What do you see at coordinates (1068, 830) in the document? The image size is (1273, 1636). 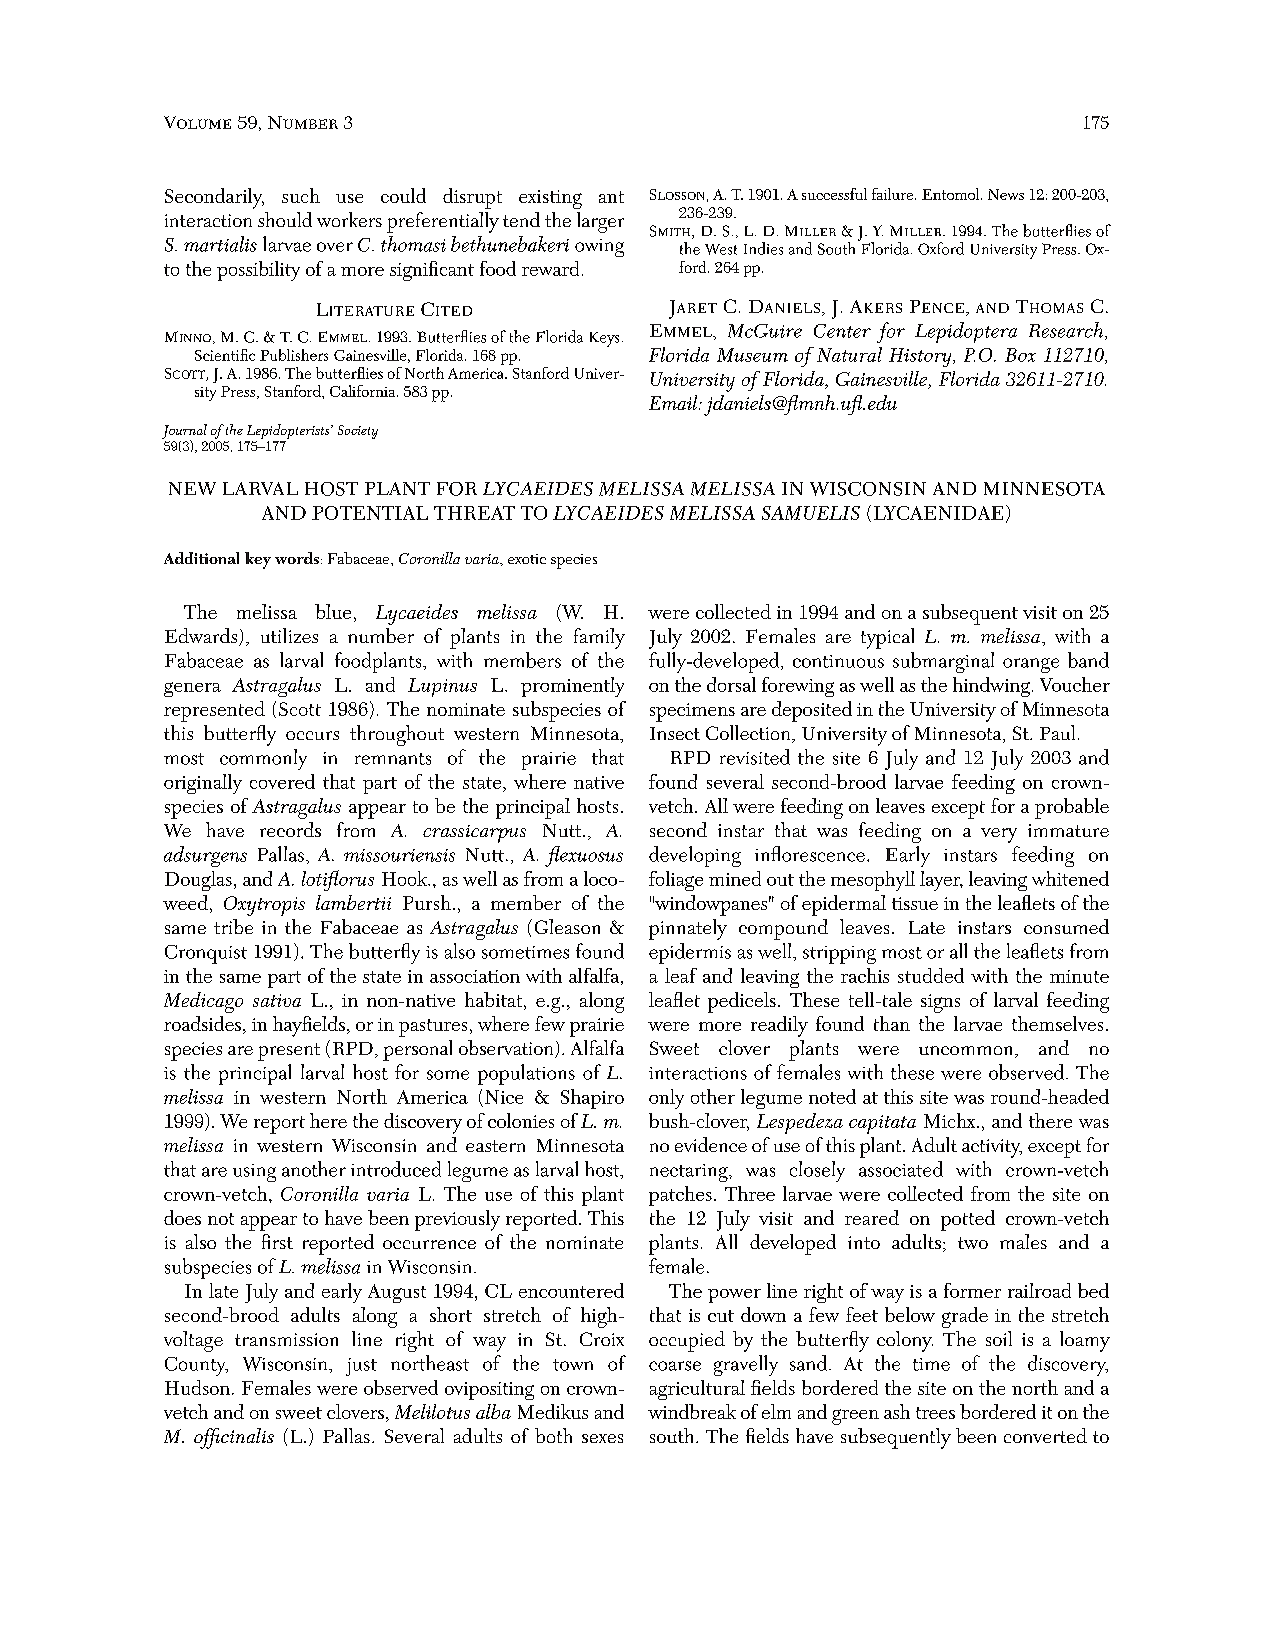 I see `immature` at bounding box center [1068, 830].
